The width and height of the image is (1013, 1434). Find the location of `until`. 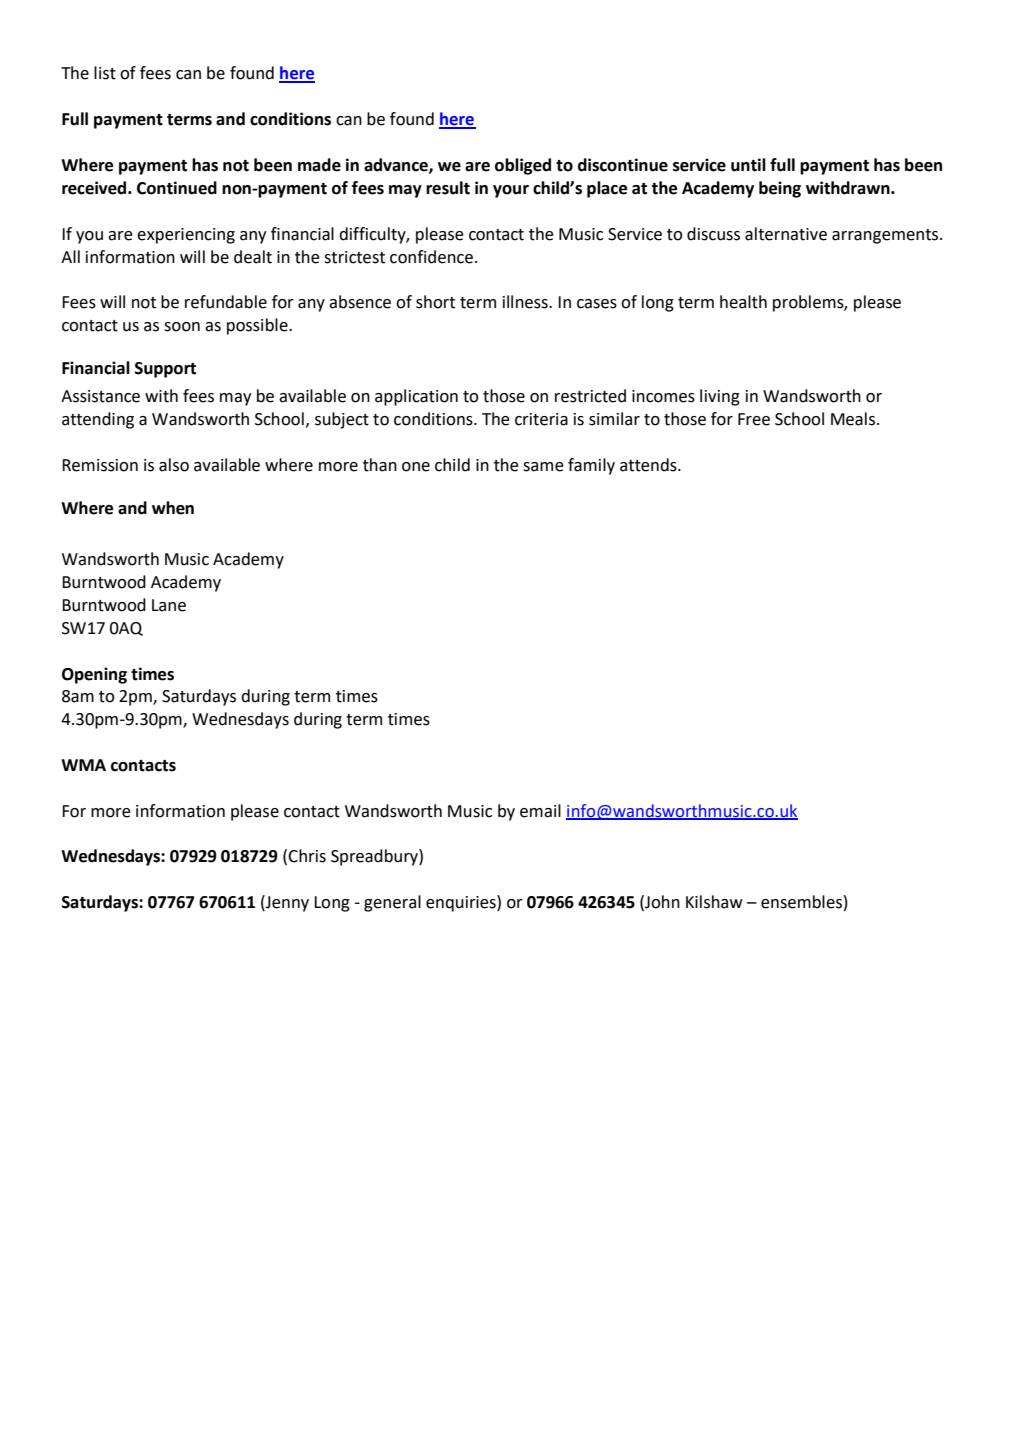

until is located at coordinates (748, 165).
